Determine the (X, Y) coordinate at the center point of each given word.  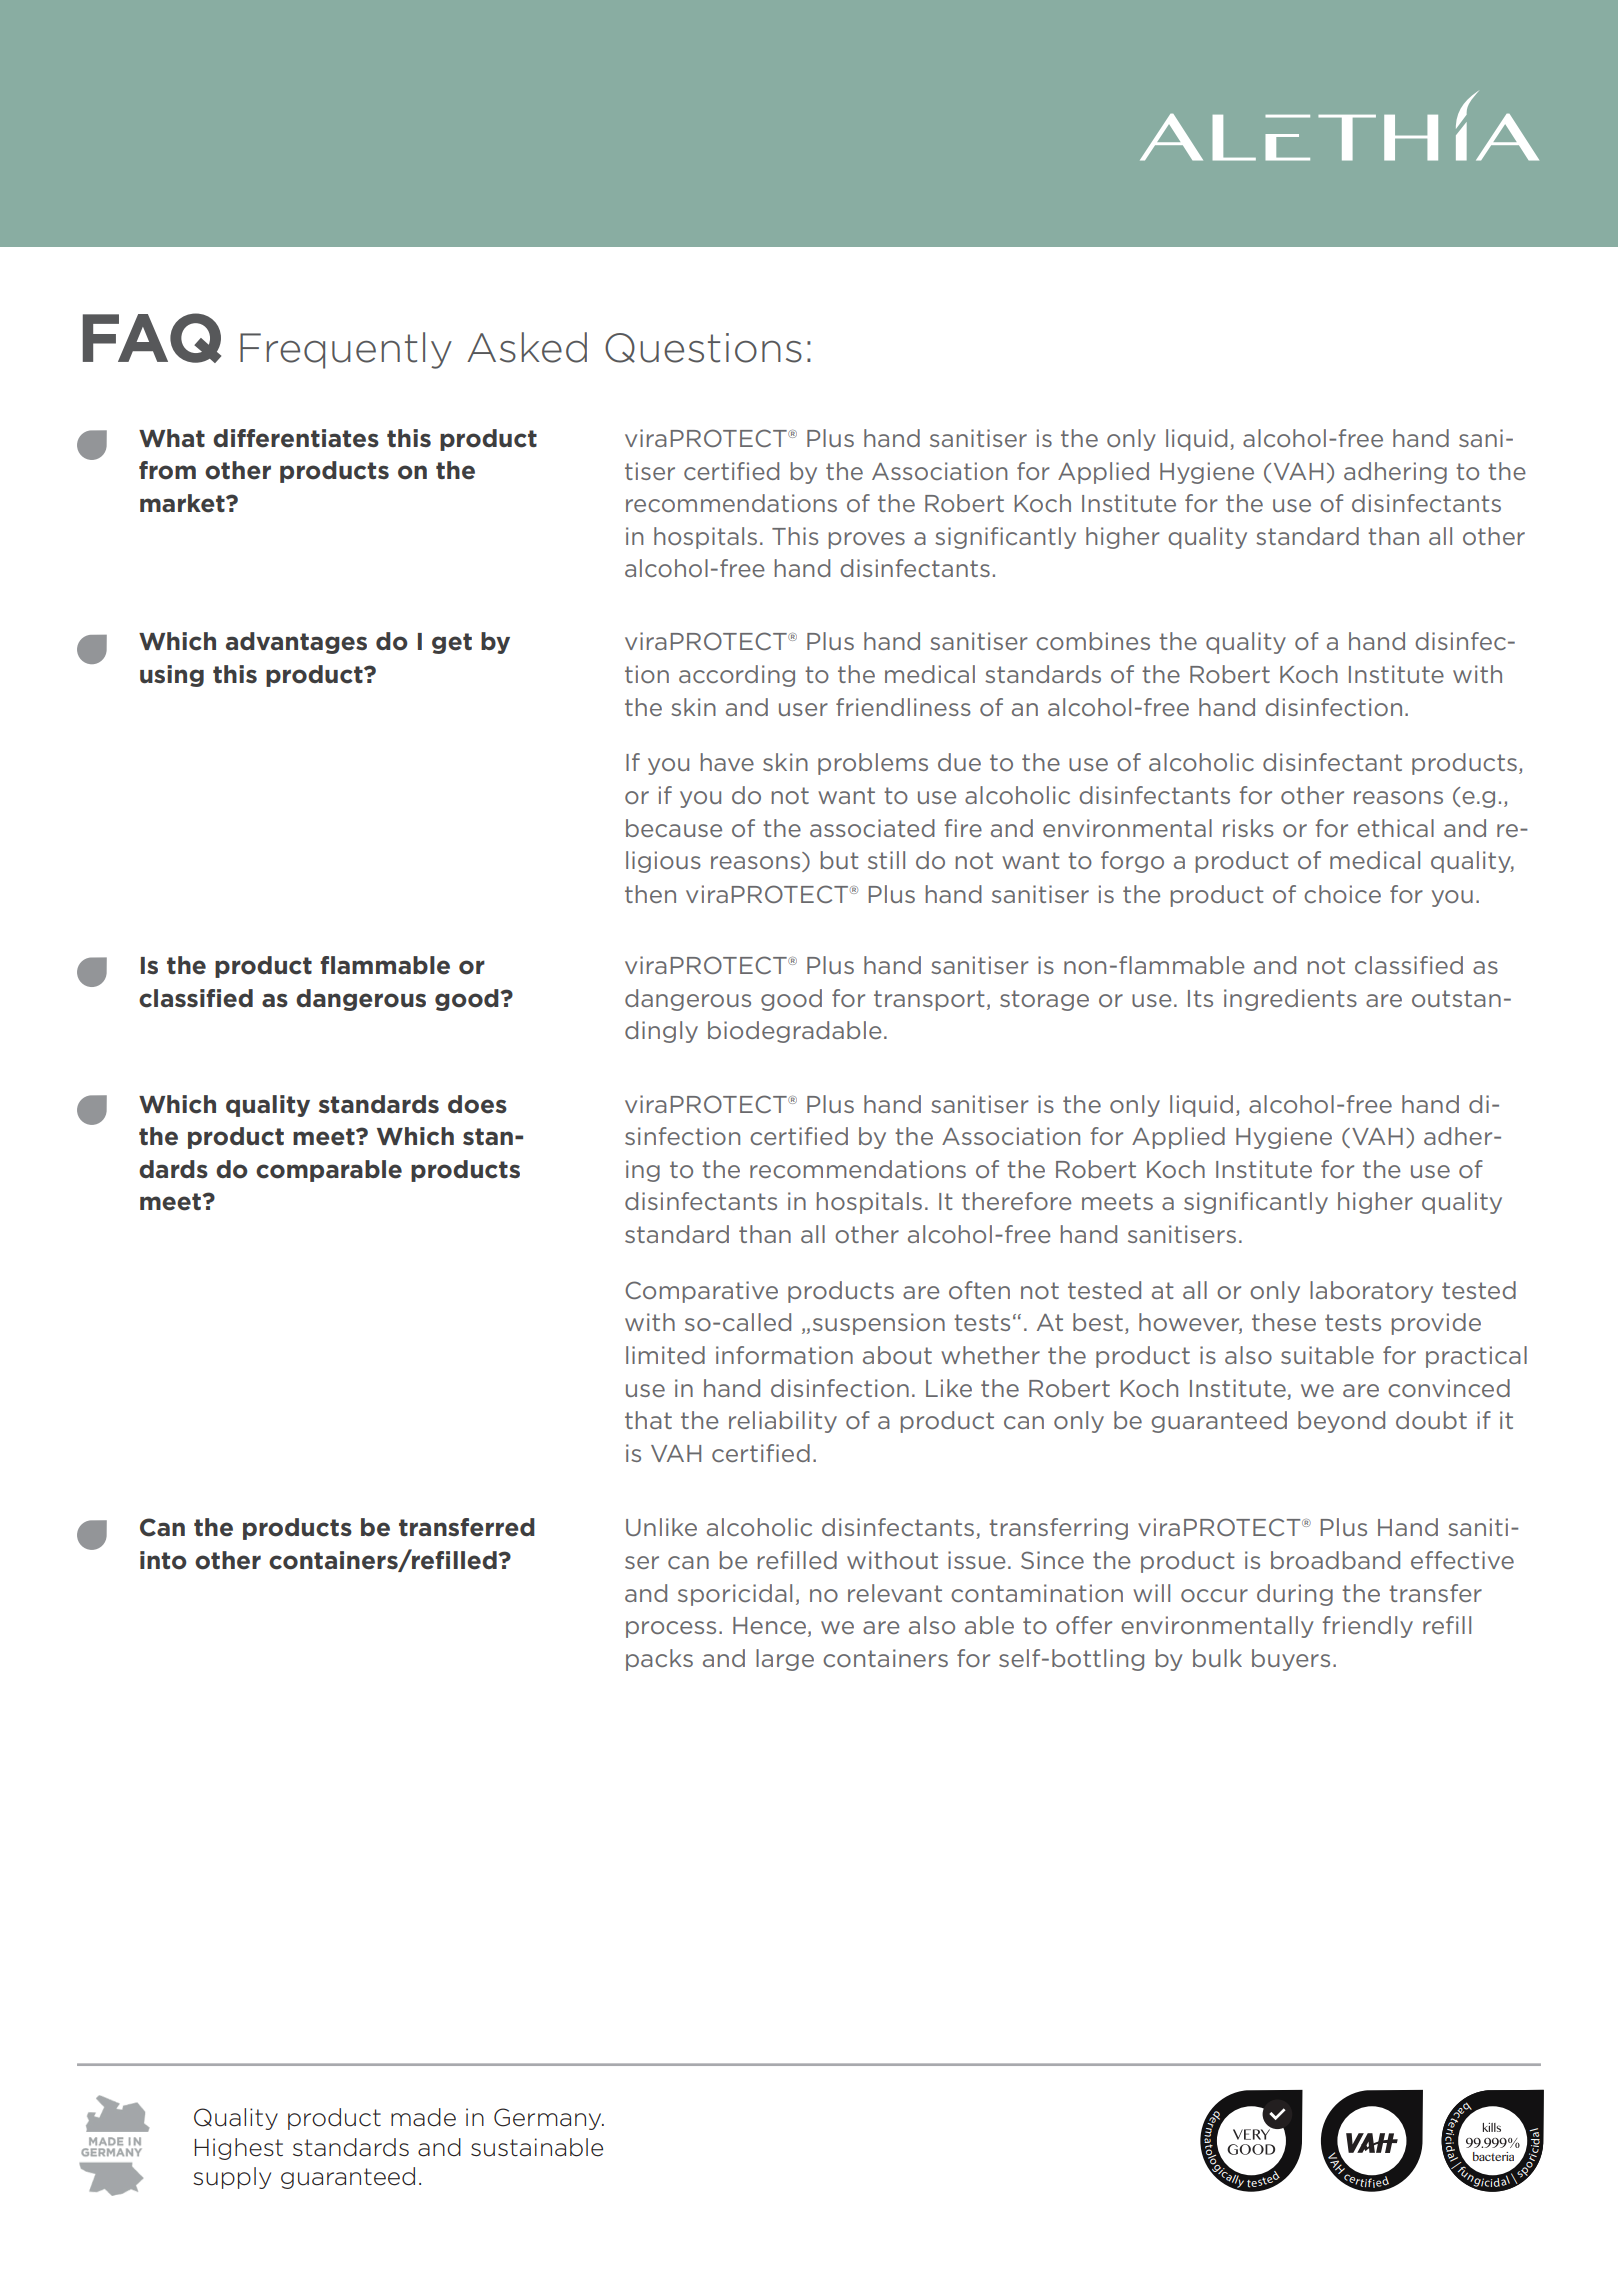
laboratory (1371, 1292)
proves (866, 540)
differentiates (296, 438)
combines (1093, 641)
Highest (238, 2149)
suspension (879, 1324)
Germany (549, 2119)
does (477, 1104)
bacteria (1493, 2156)
